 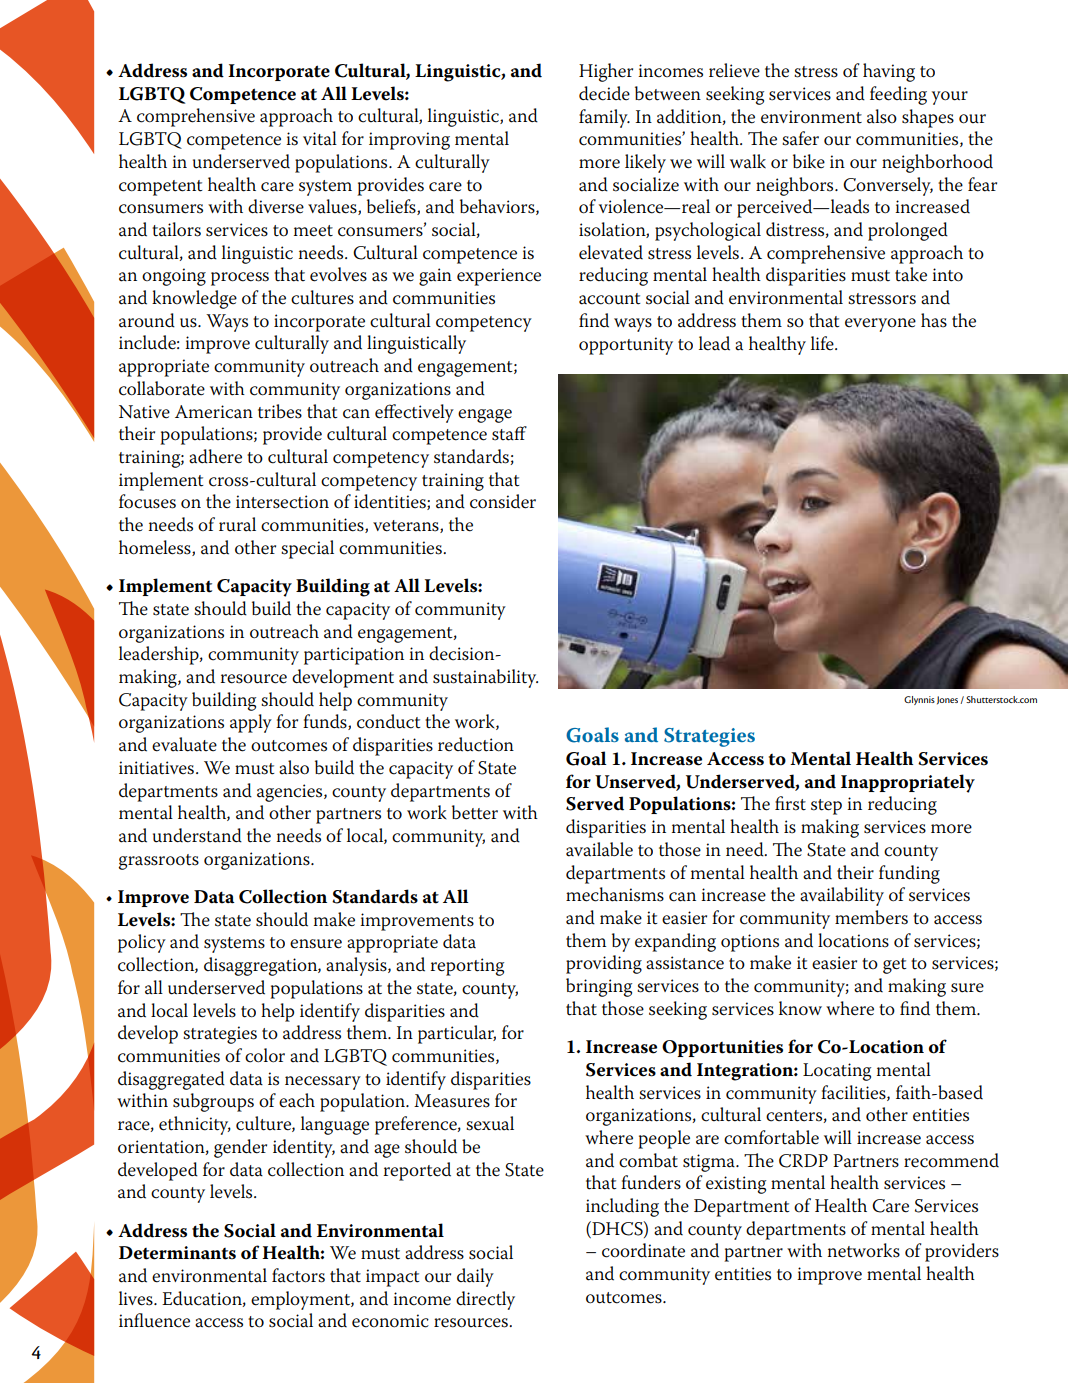 What do you see at coordinates (485, 678) in the screenshot?
I see `sustainability` at bounding box center [485, 678].
